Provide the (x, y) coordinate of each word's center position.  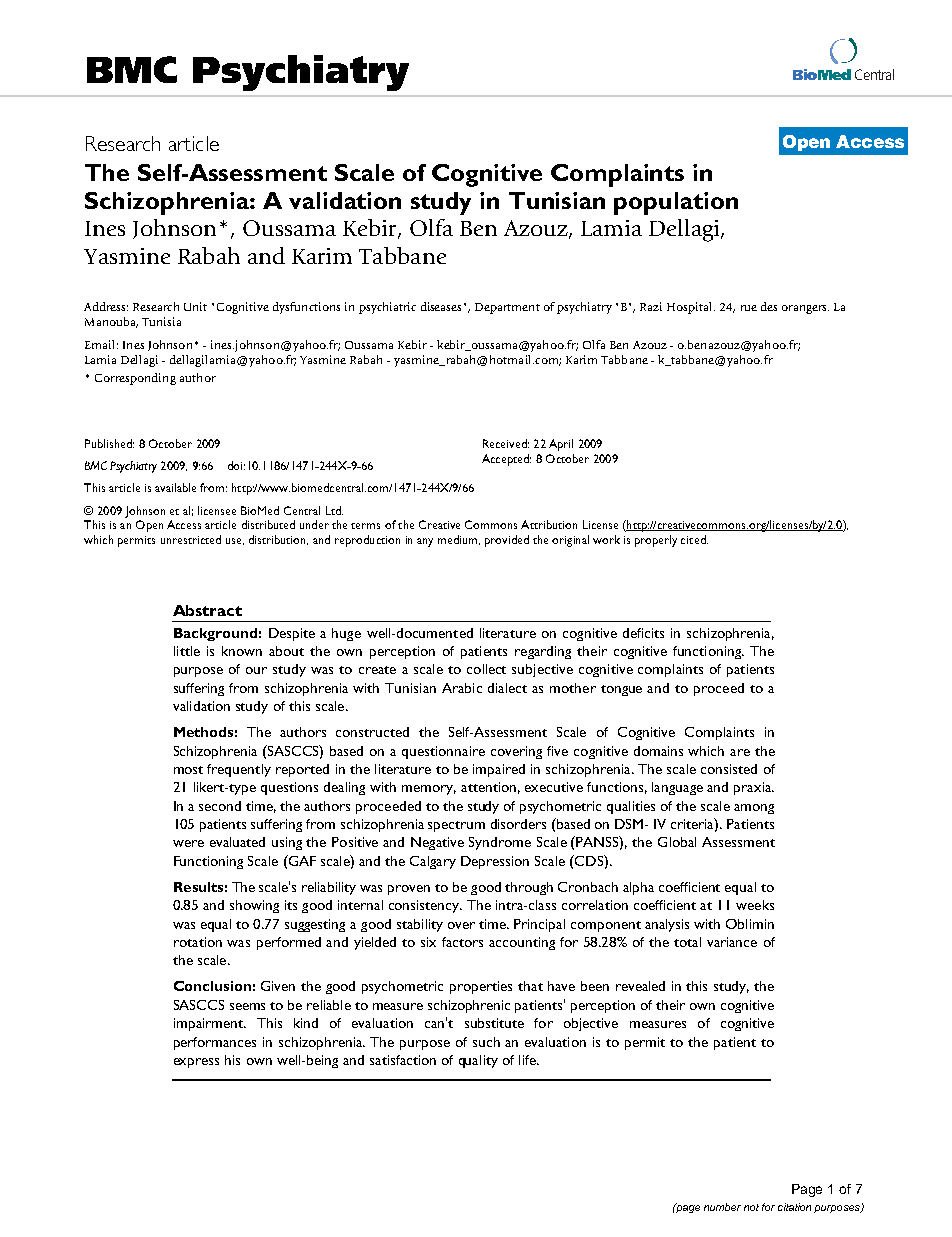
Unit (195, 306)
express (196, 1063)
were (188, 843)
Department (507, 308)
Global (677, 842)
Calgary (433, 862)
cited (694, 539)
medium (459, 540)
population (676, 203)
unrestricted (191, 539)
